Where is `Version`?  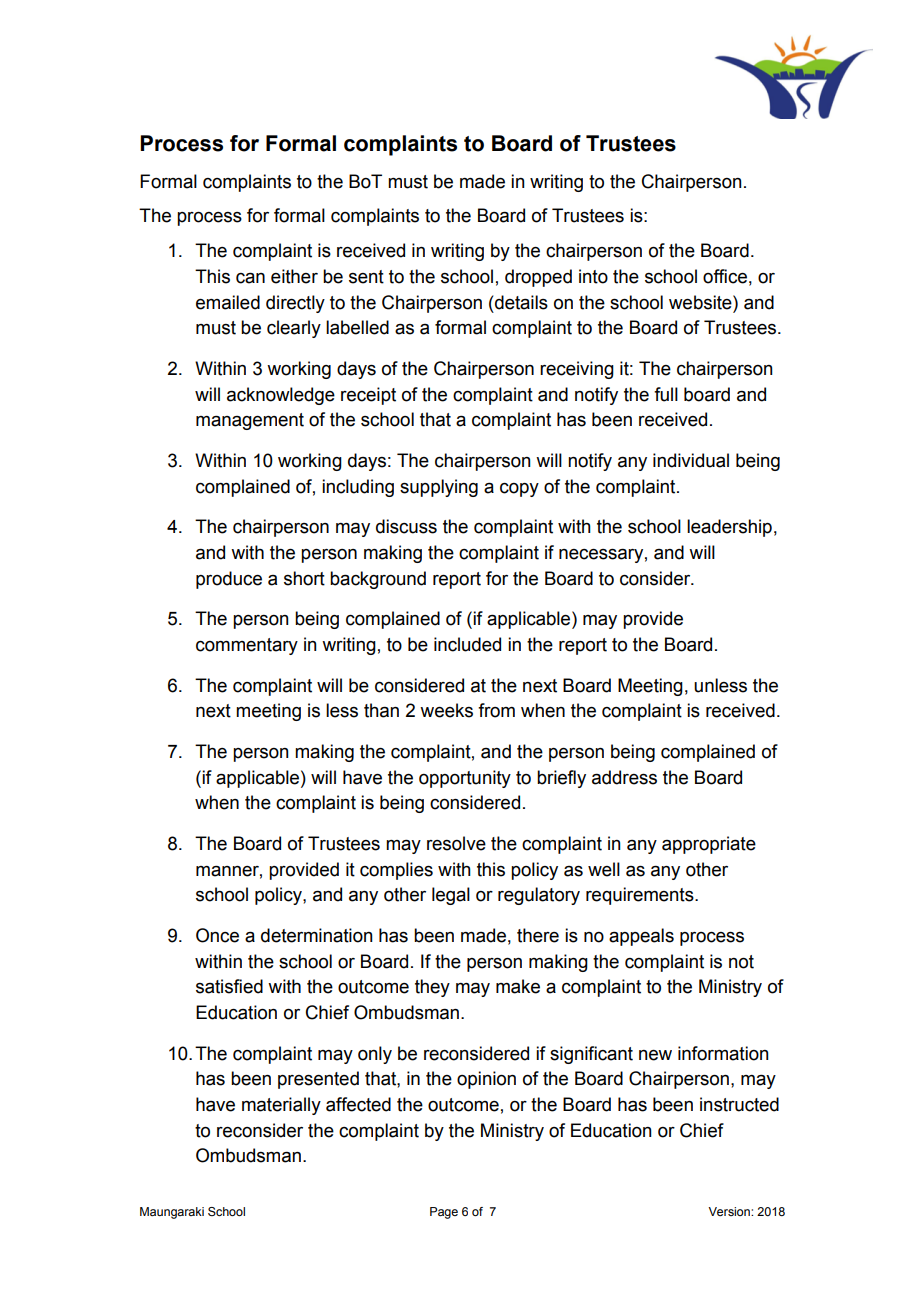 Version is located at coordinates (730, 1211).
